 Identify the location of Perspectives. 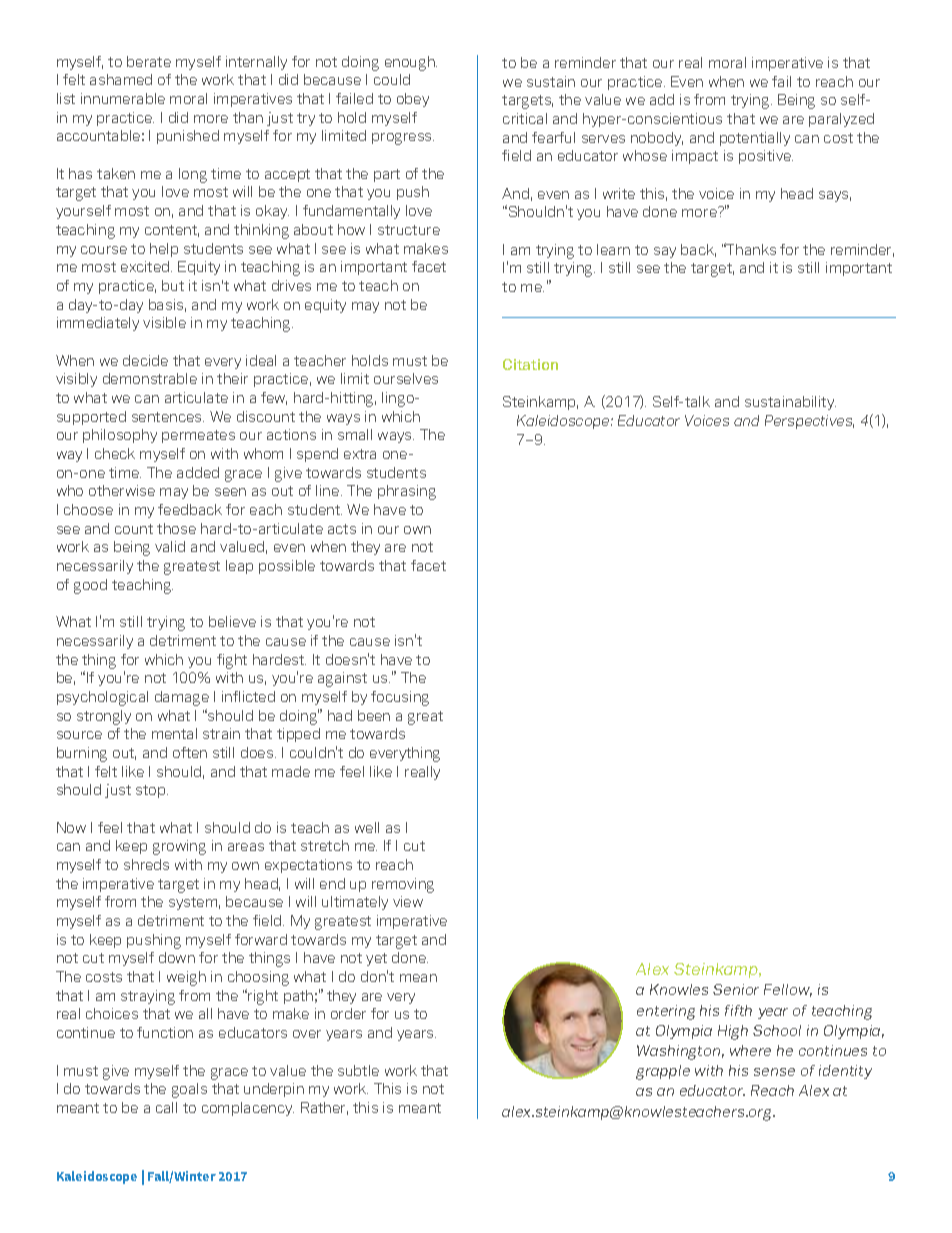
(809, 422).
